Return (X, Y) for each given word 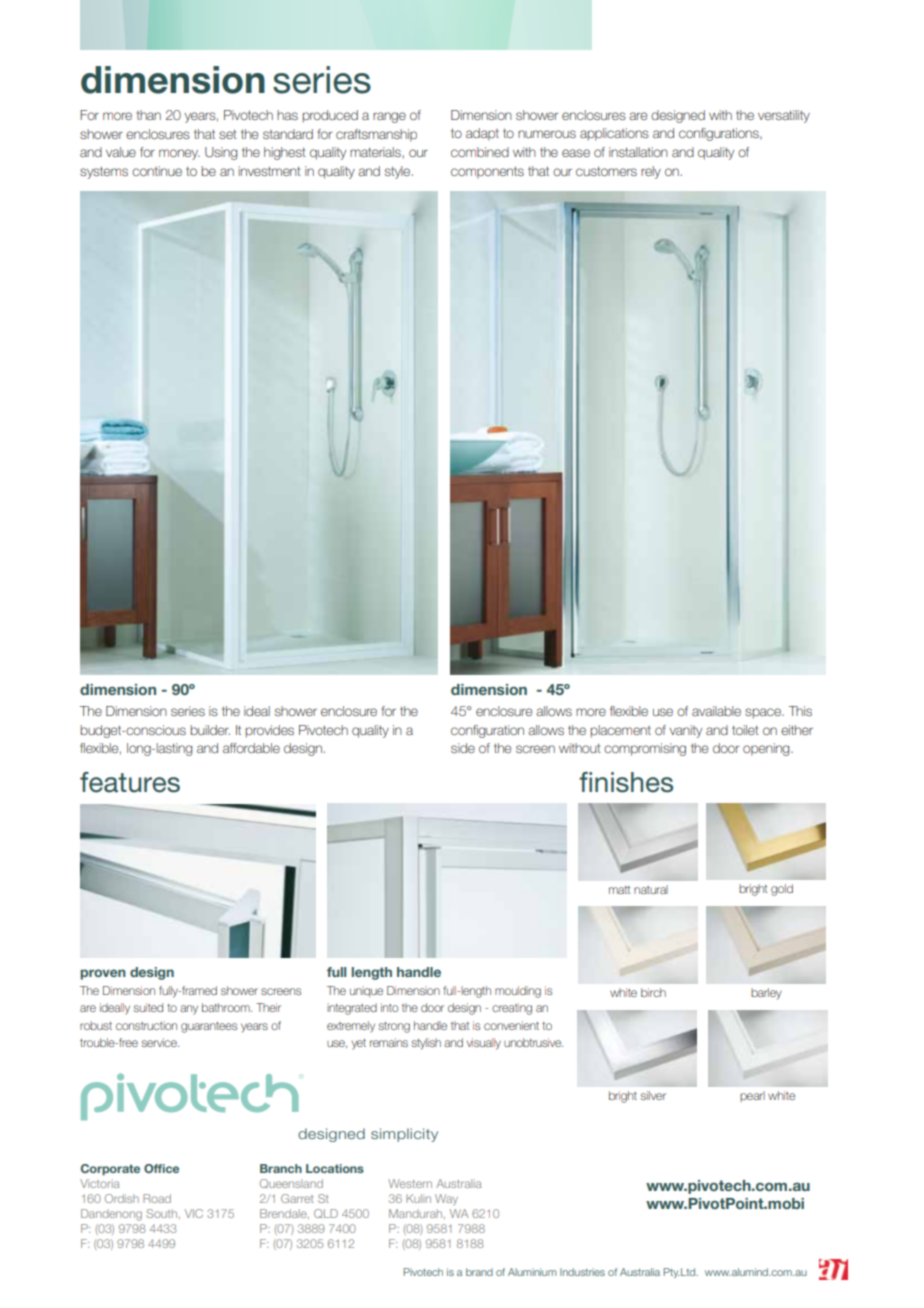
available (716, 711)
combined (480, 152)
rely (651, 172)
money (179, 154)
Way (446, 1199)
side (463, 748)
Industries (582, 1272)
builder (210, 730)
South (163, 1214)
